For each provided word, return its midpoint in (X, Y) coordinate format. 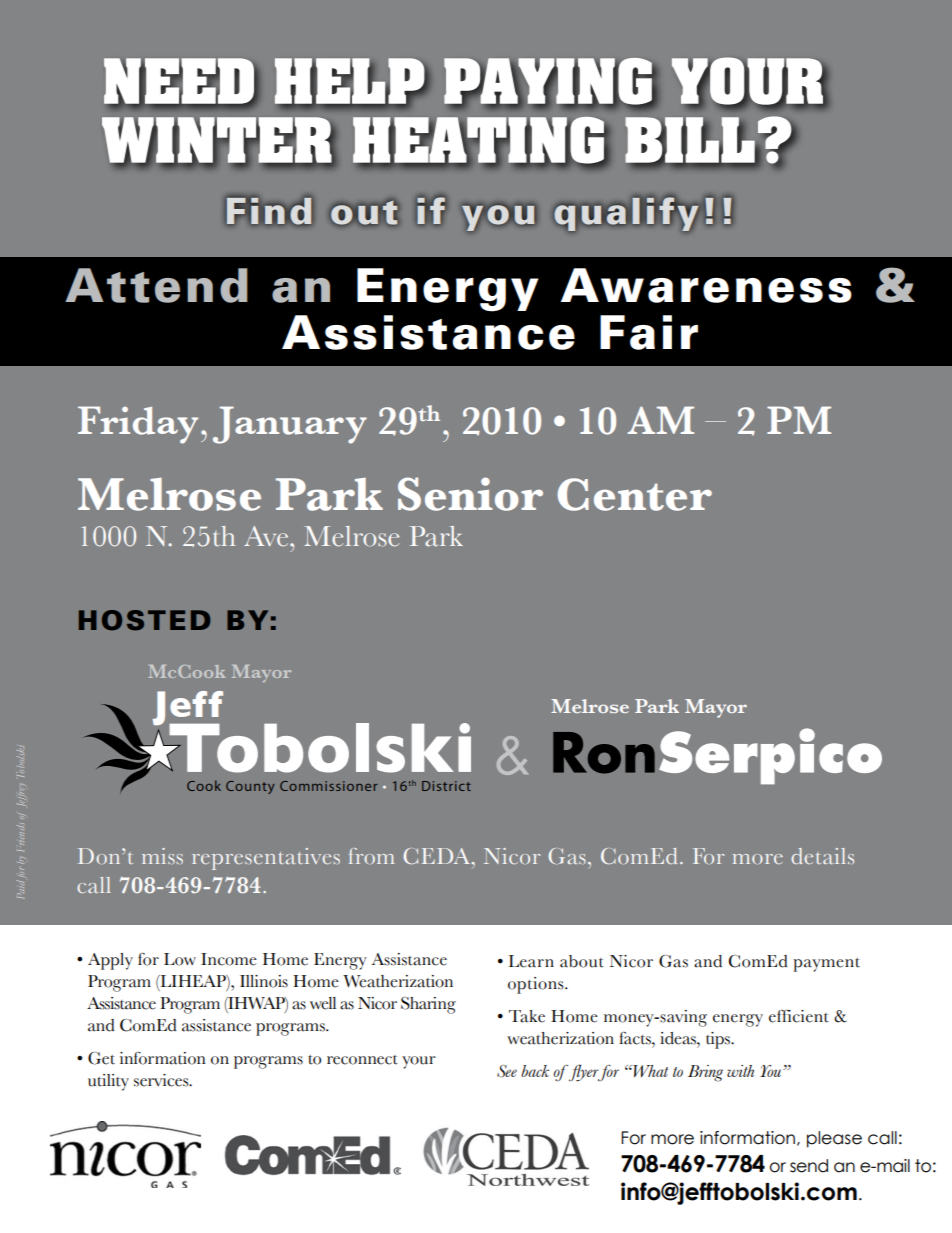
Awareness (706, 285)
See (507, 1071)
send (809, 1166)
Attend (156, 285)
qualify (627, 213)
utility (108, 1082)
